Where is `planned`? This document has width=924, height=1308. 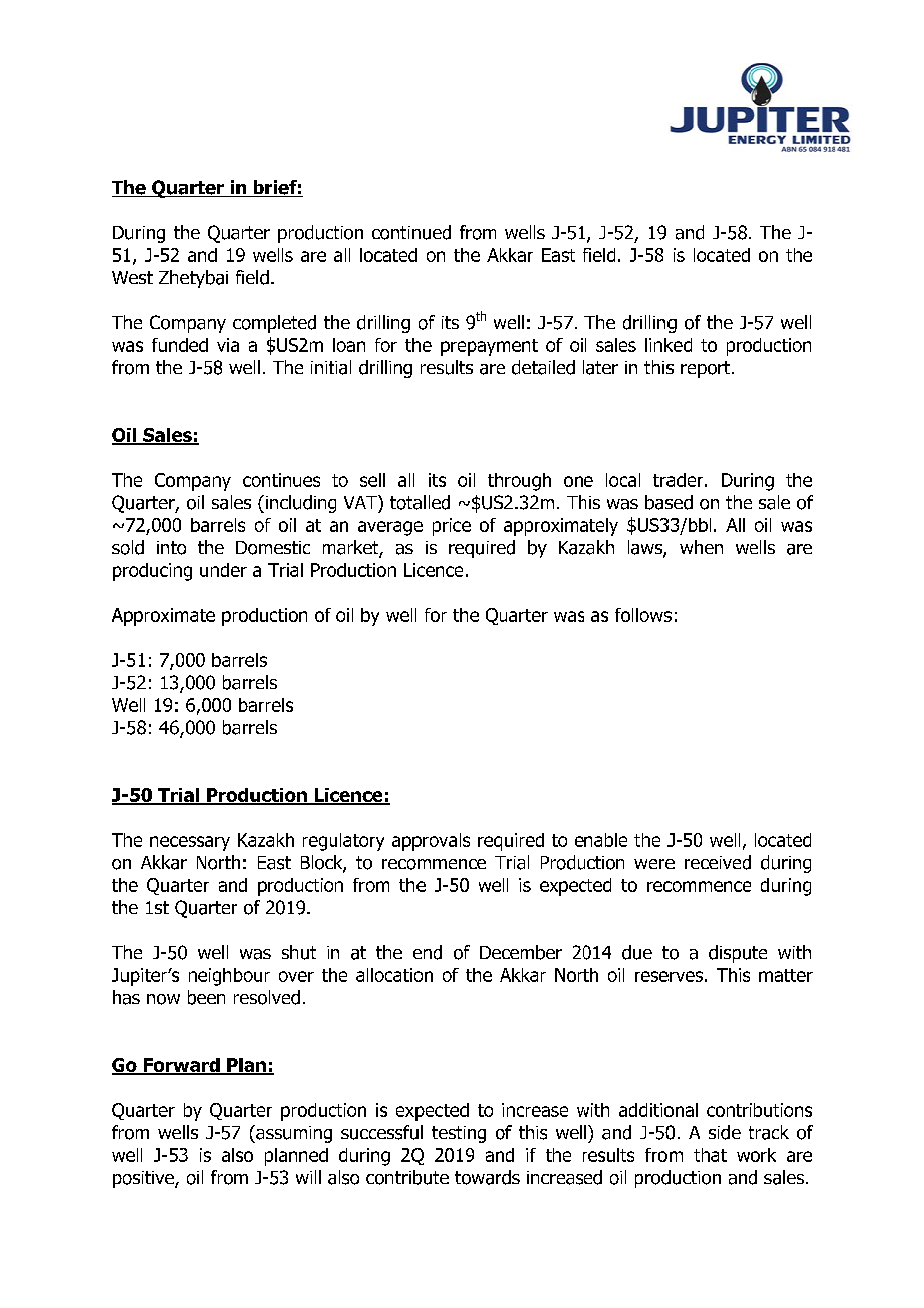
planned is located at coordinates (296, 1157).
